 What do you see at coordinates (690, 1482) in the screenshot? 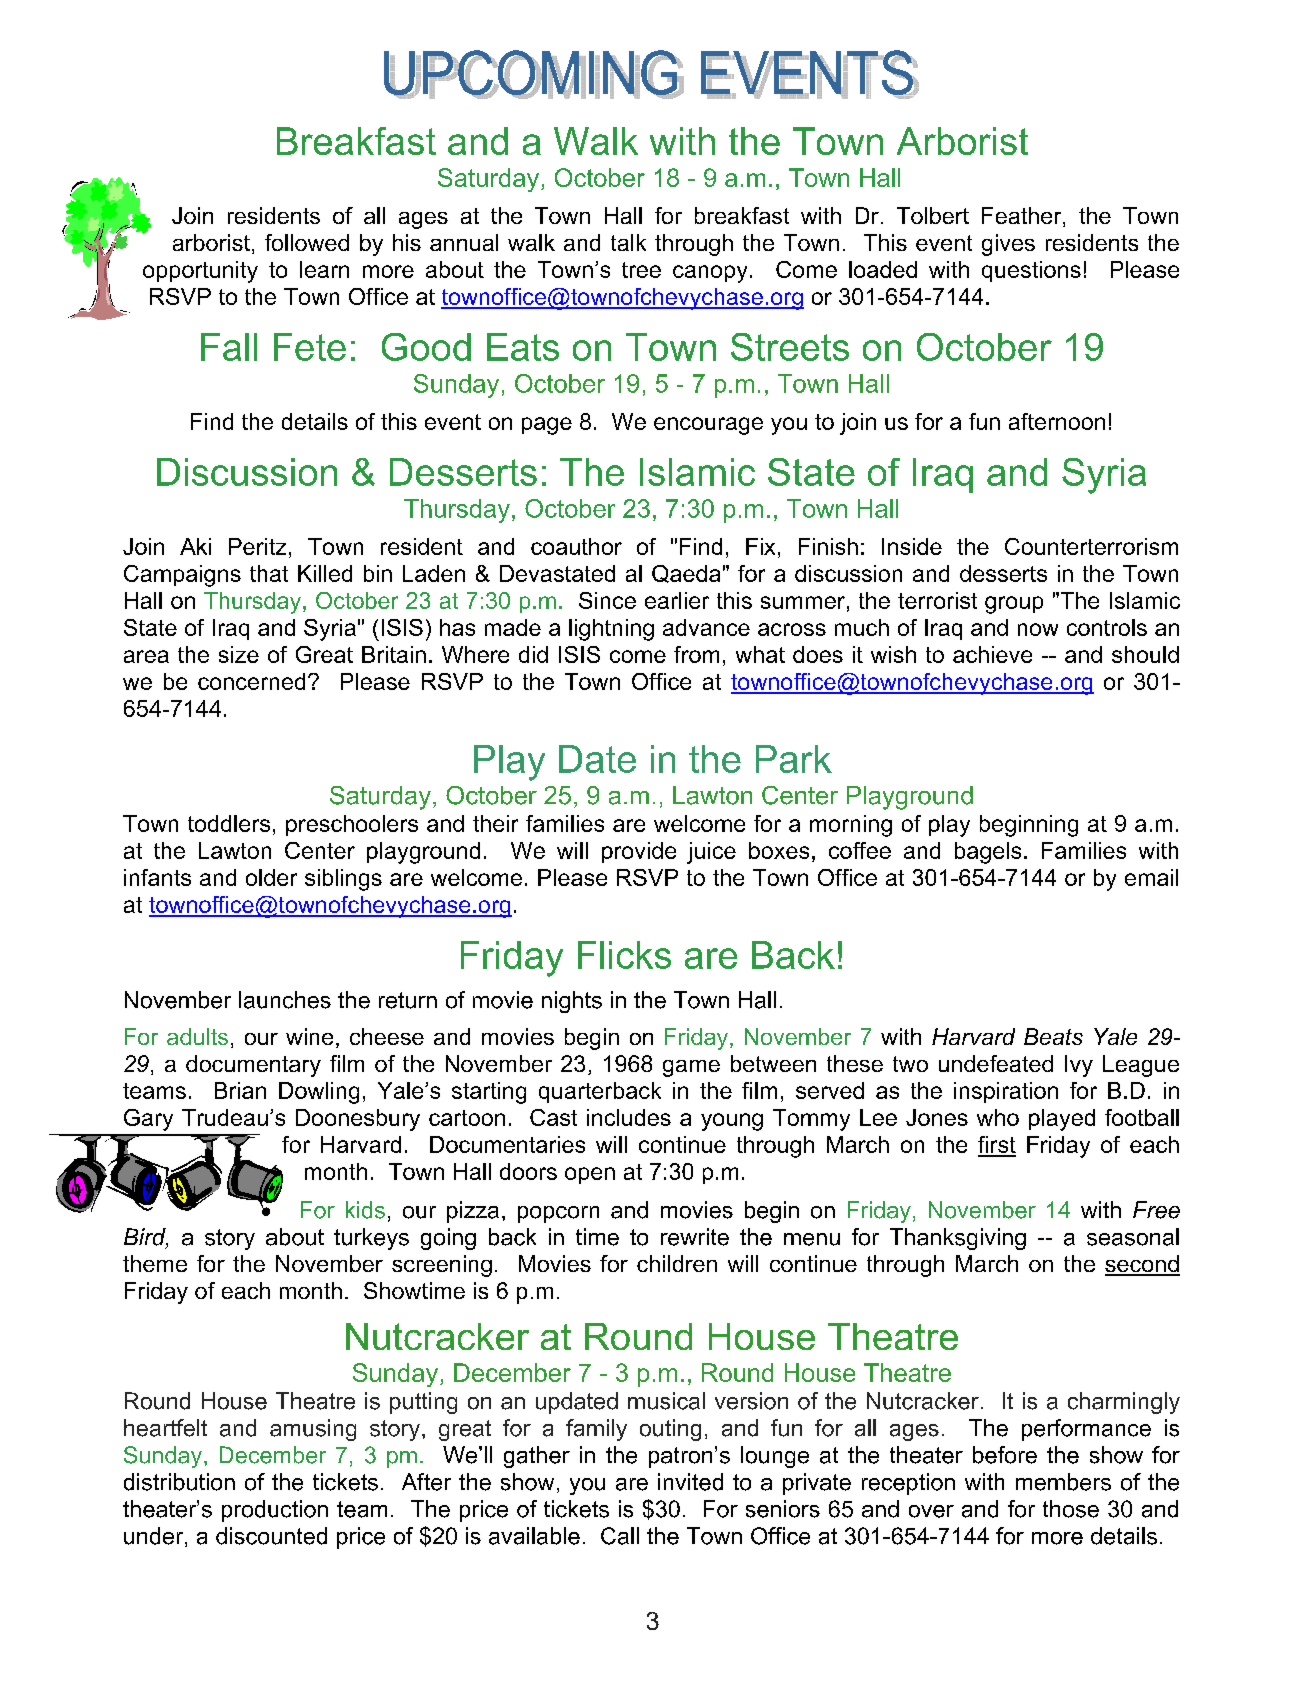
I see `invited` at bounding box center [690, 1482].
